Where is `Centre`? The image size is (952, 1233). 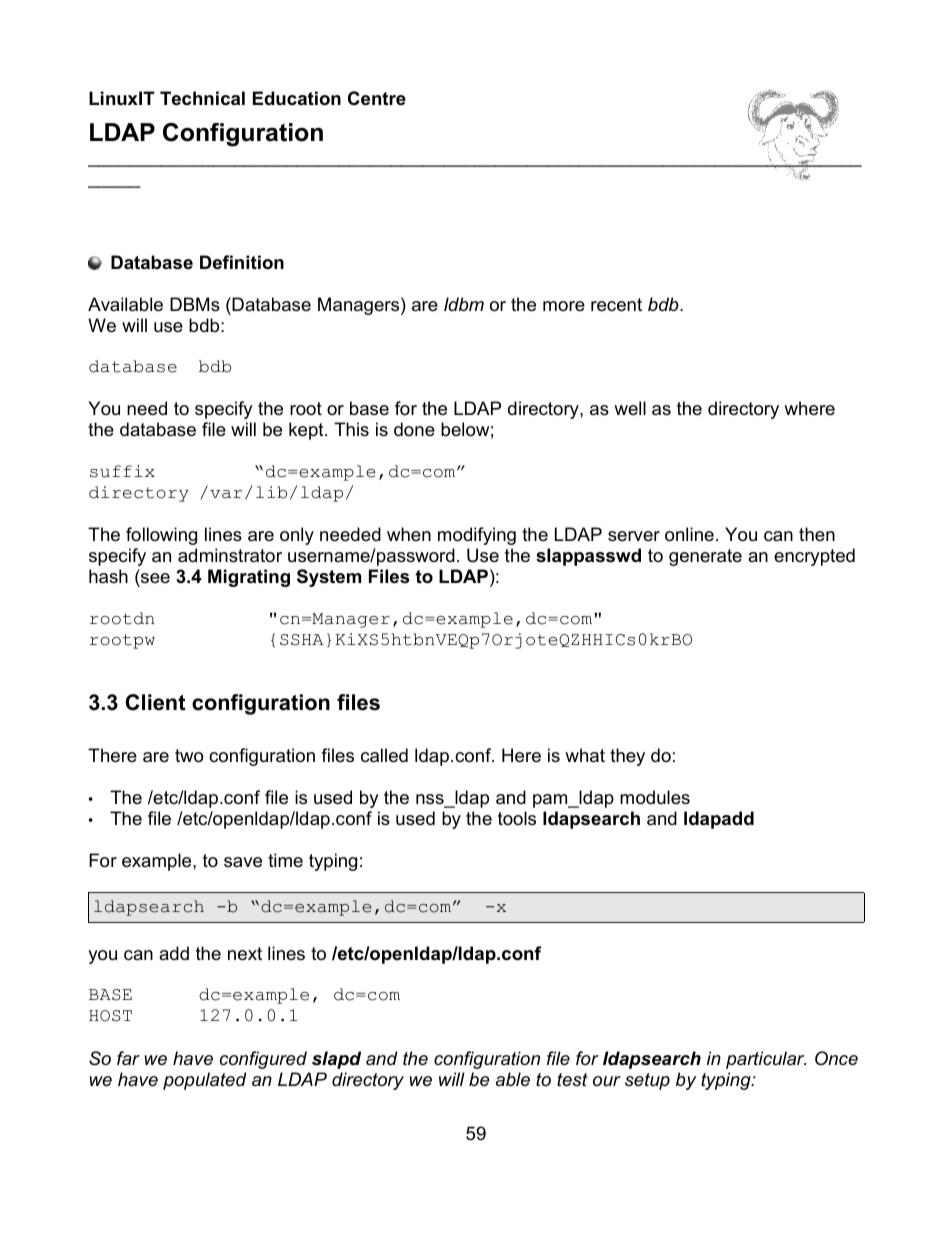 Centre is located at coordinates (377, 98).
